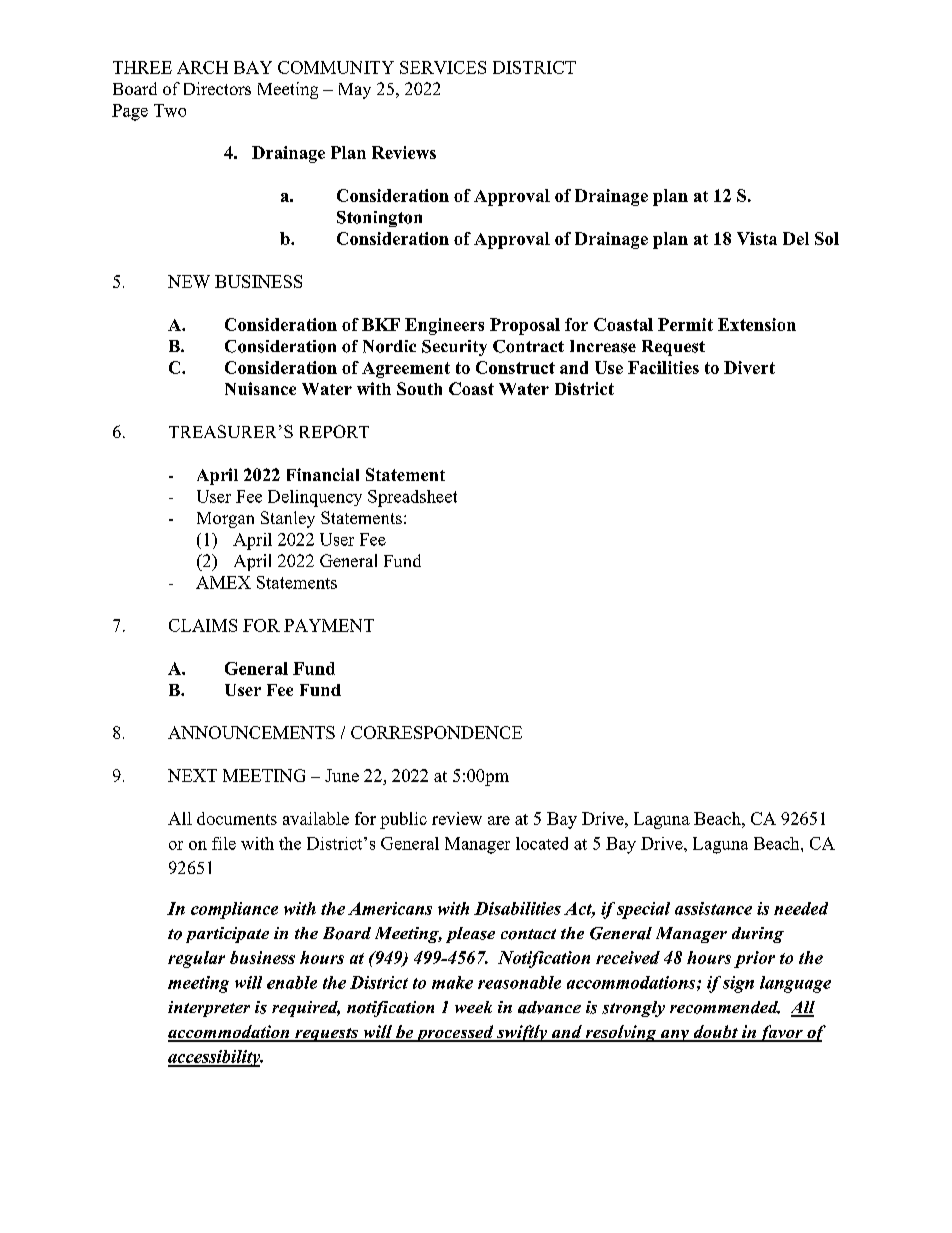 The width and height of the screenshot is (952, 1233). I want to click on doubt, so click(715, 1033).
